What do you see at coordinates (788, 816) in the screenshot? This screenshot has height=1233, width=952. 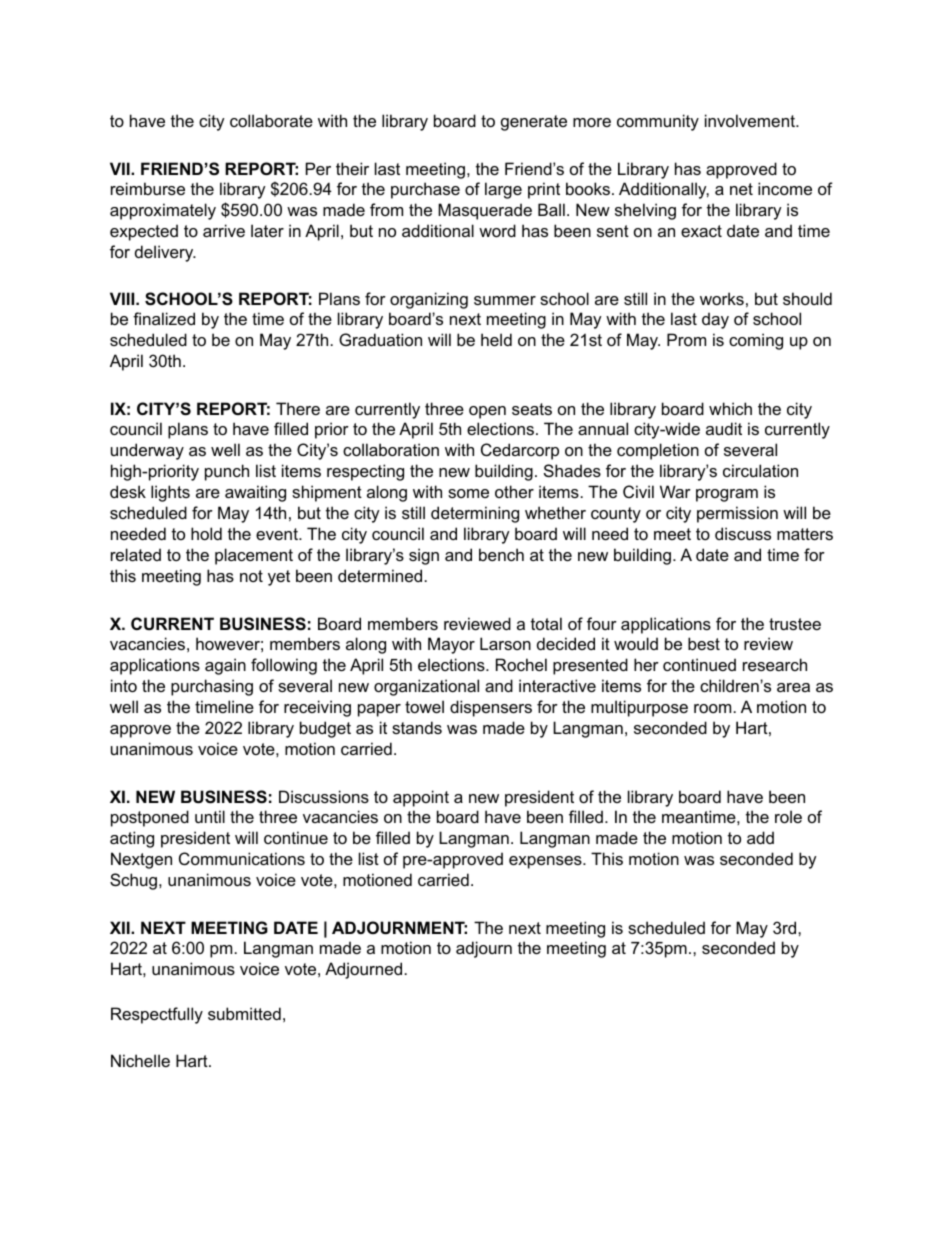 I see `role` at bounding box center [788, 816].
